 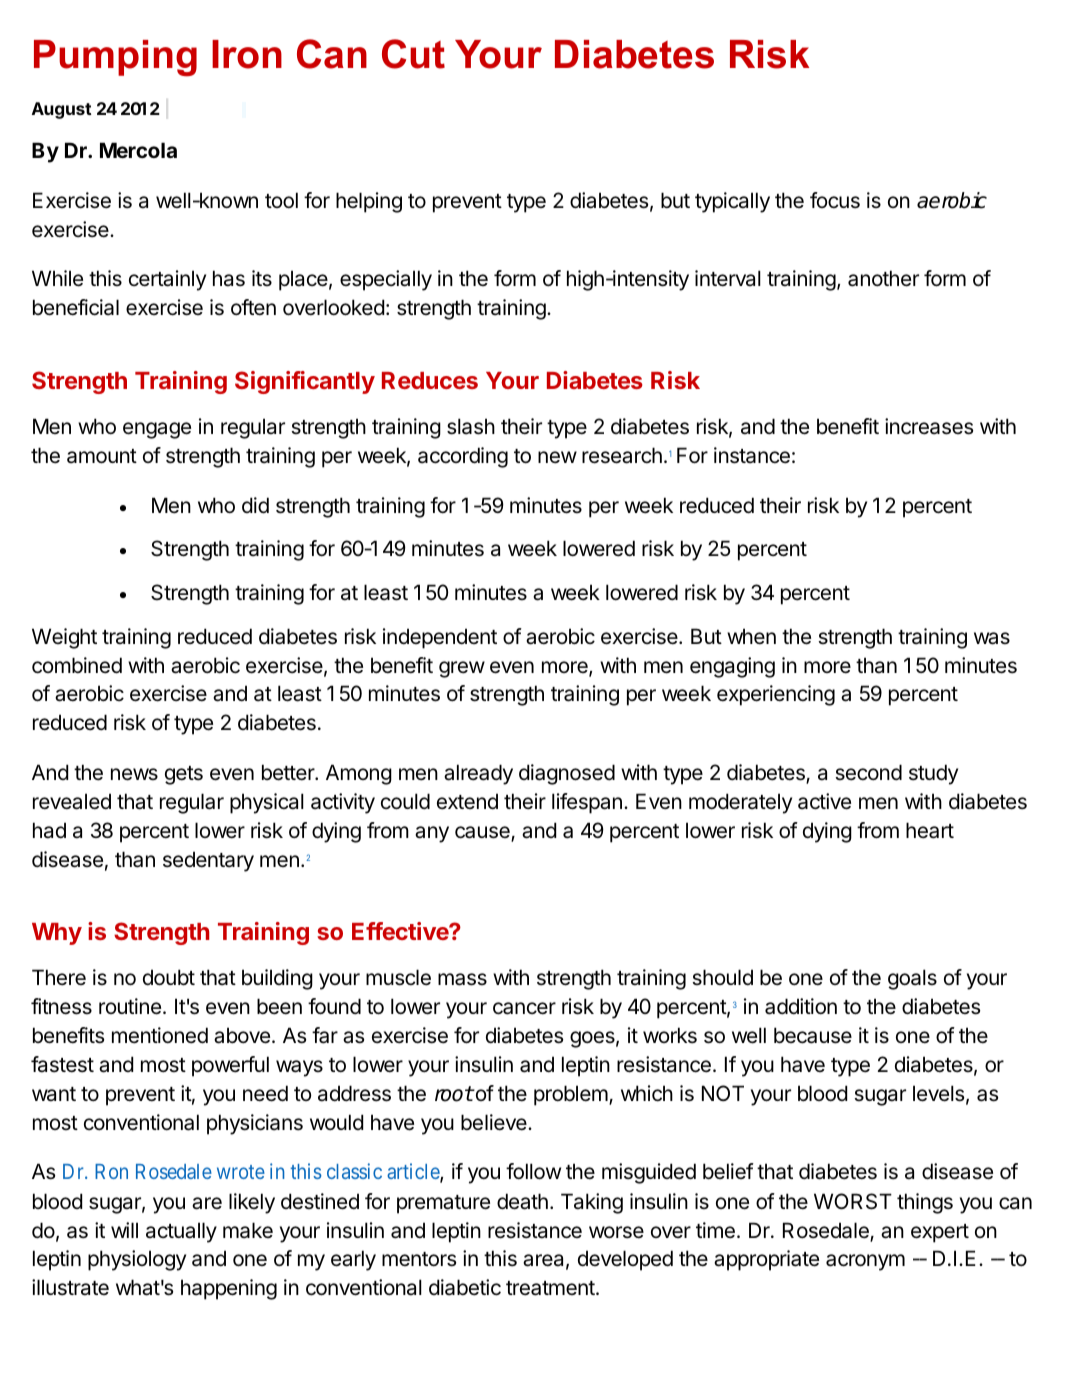 I want to click on physiology, so click(x=137, y=1260).
